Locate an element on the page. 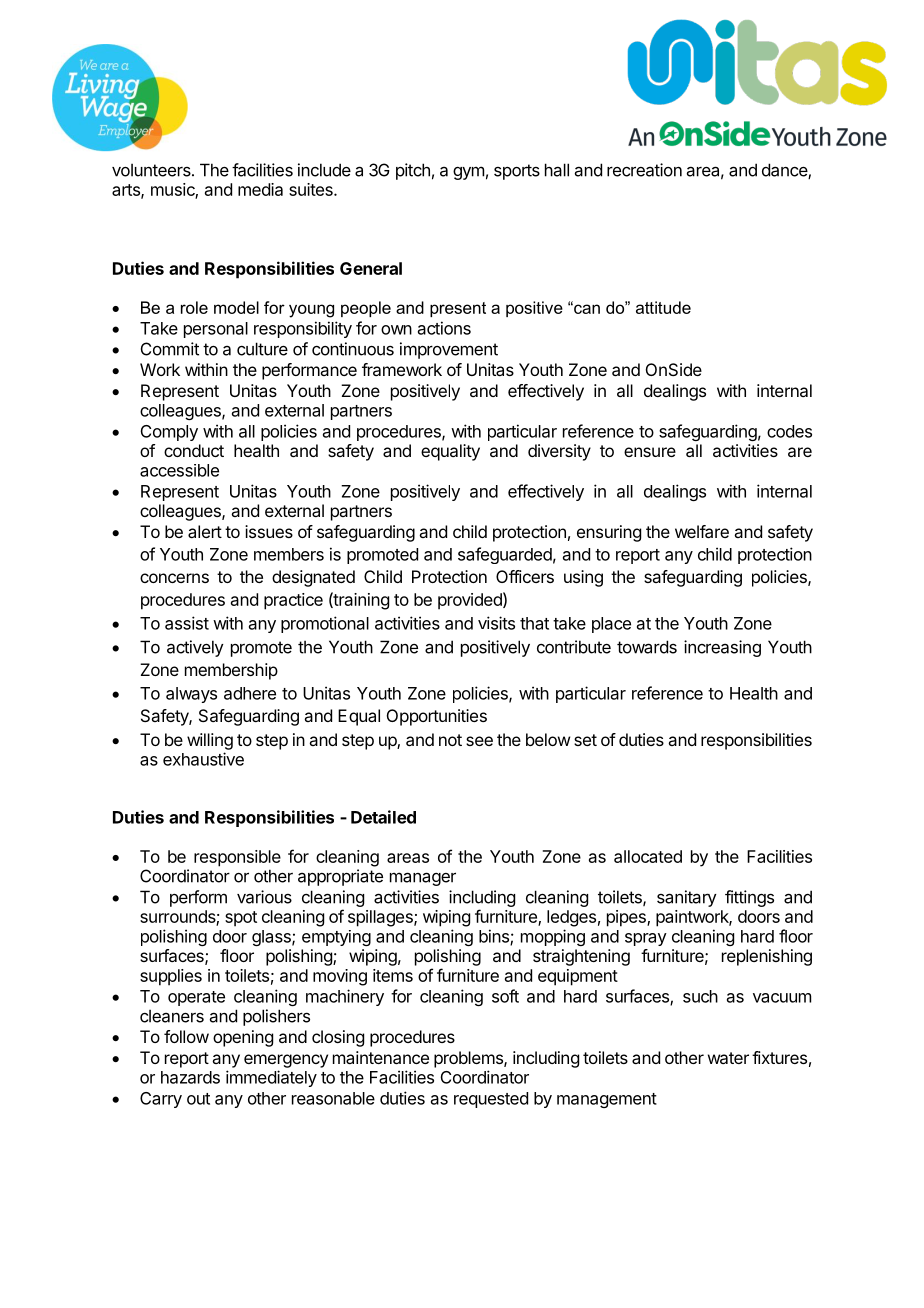 The height and width of the image is (1308, 924). allocated is located at coordinates (648, 856).
